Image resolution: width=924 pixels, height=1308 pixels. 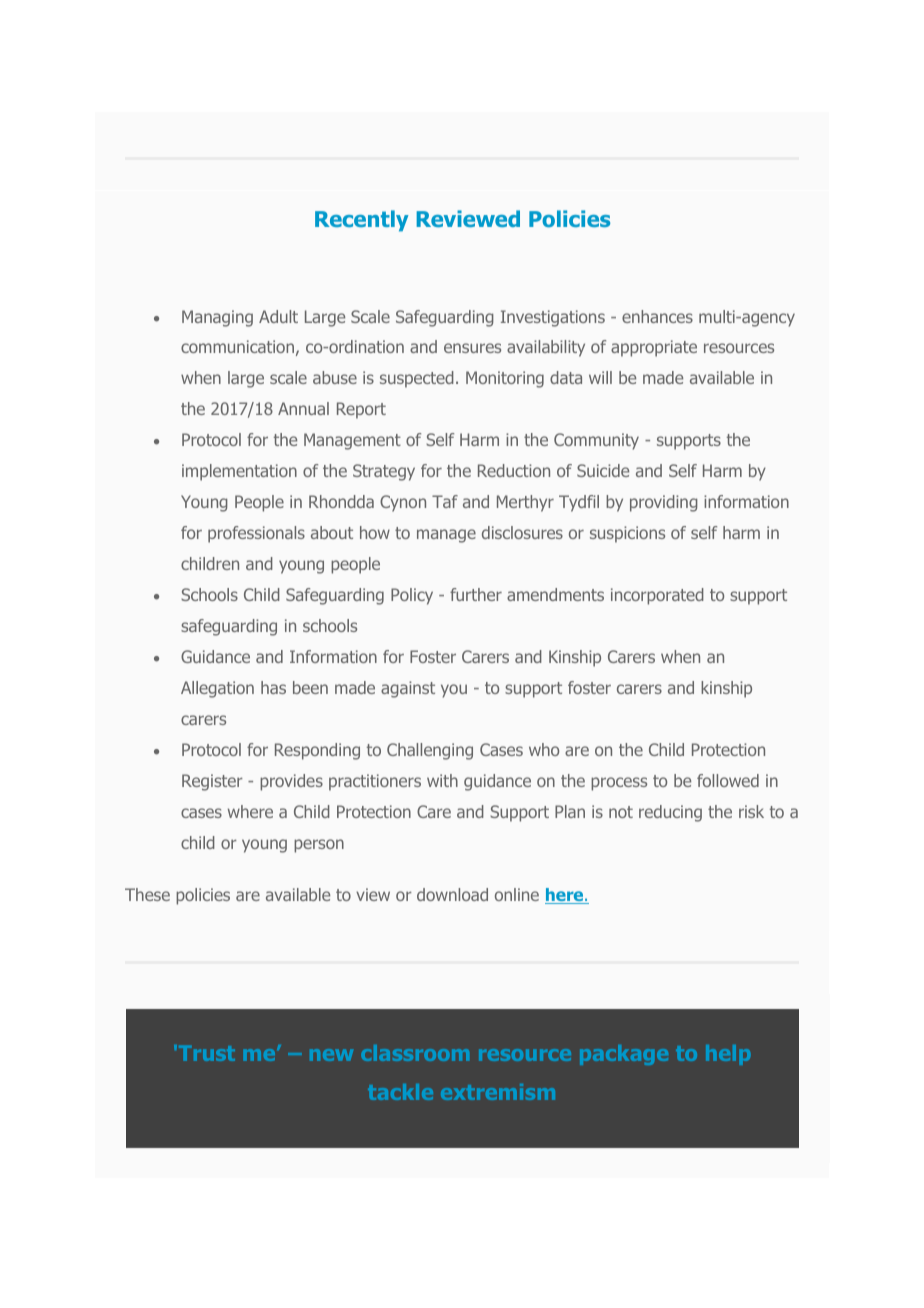 What do you see at coordinates (362, 221) in the page?
I see `Recently` at bounding box center [362, 221].
